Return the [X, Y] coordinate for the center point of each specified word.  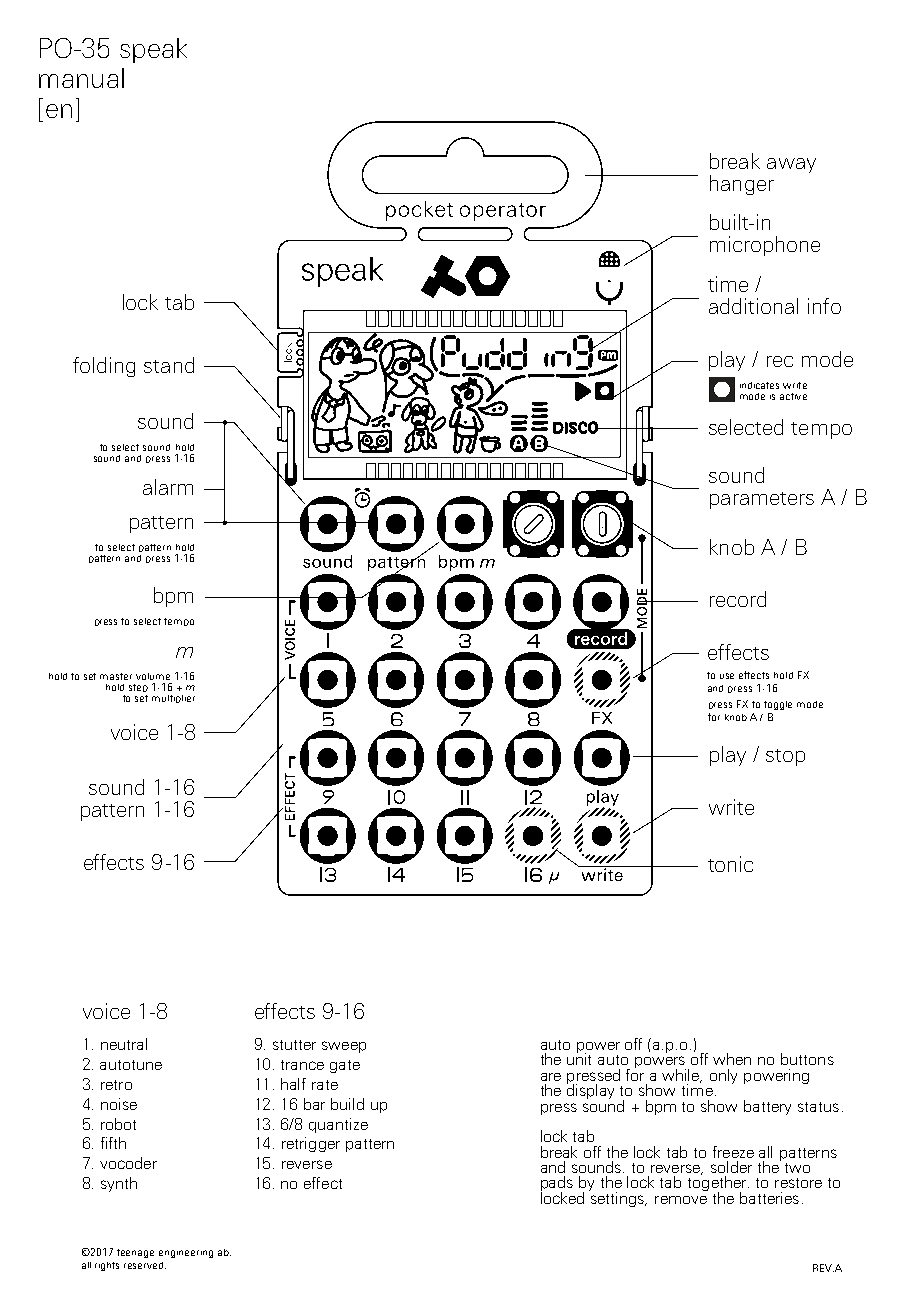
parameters [762, 500]
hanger [742, 185]
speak [153, 50]
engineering [186, 1254]
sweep [344, 1047]
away [791, 165]
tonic [730, 864]
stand [169, 365]
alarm [168, 487]
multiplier [173, 699]
